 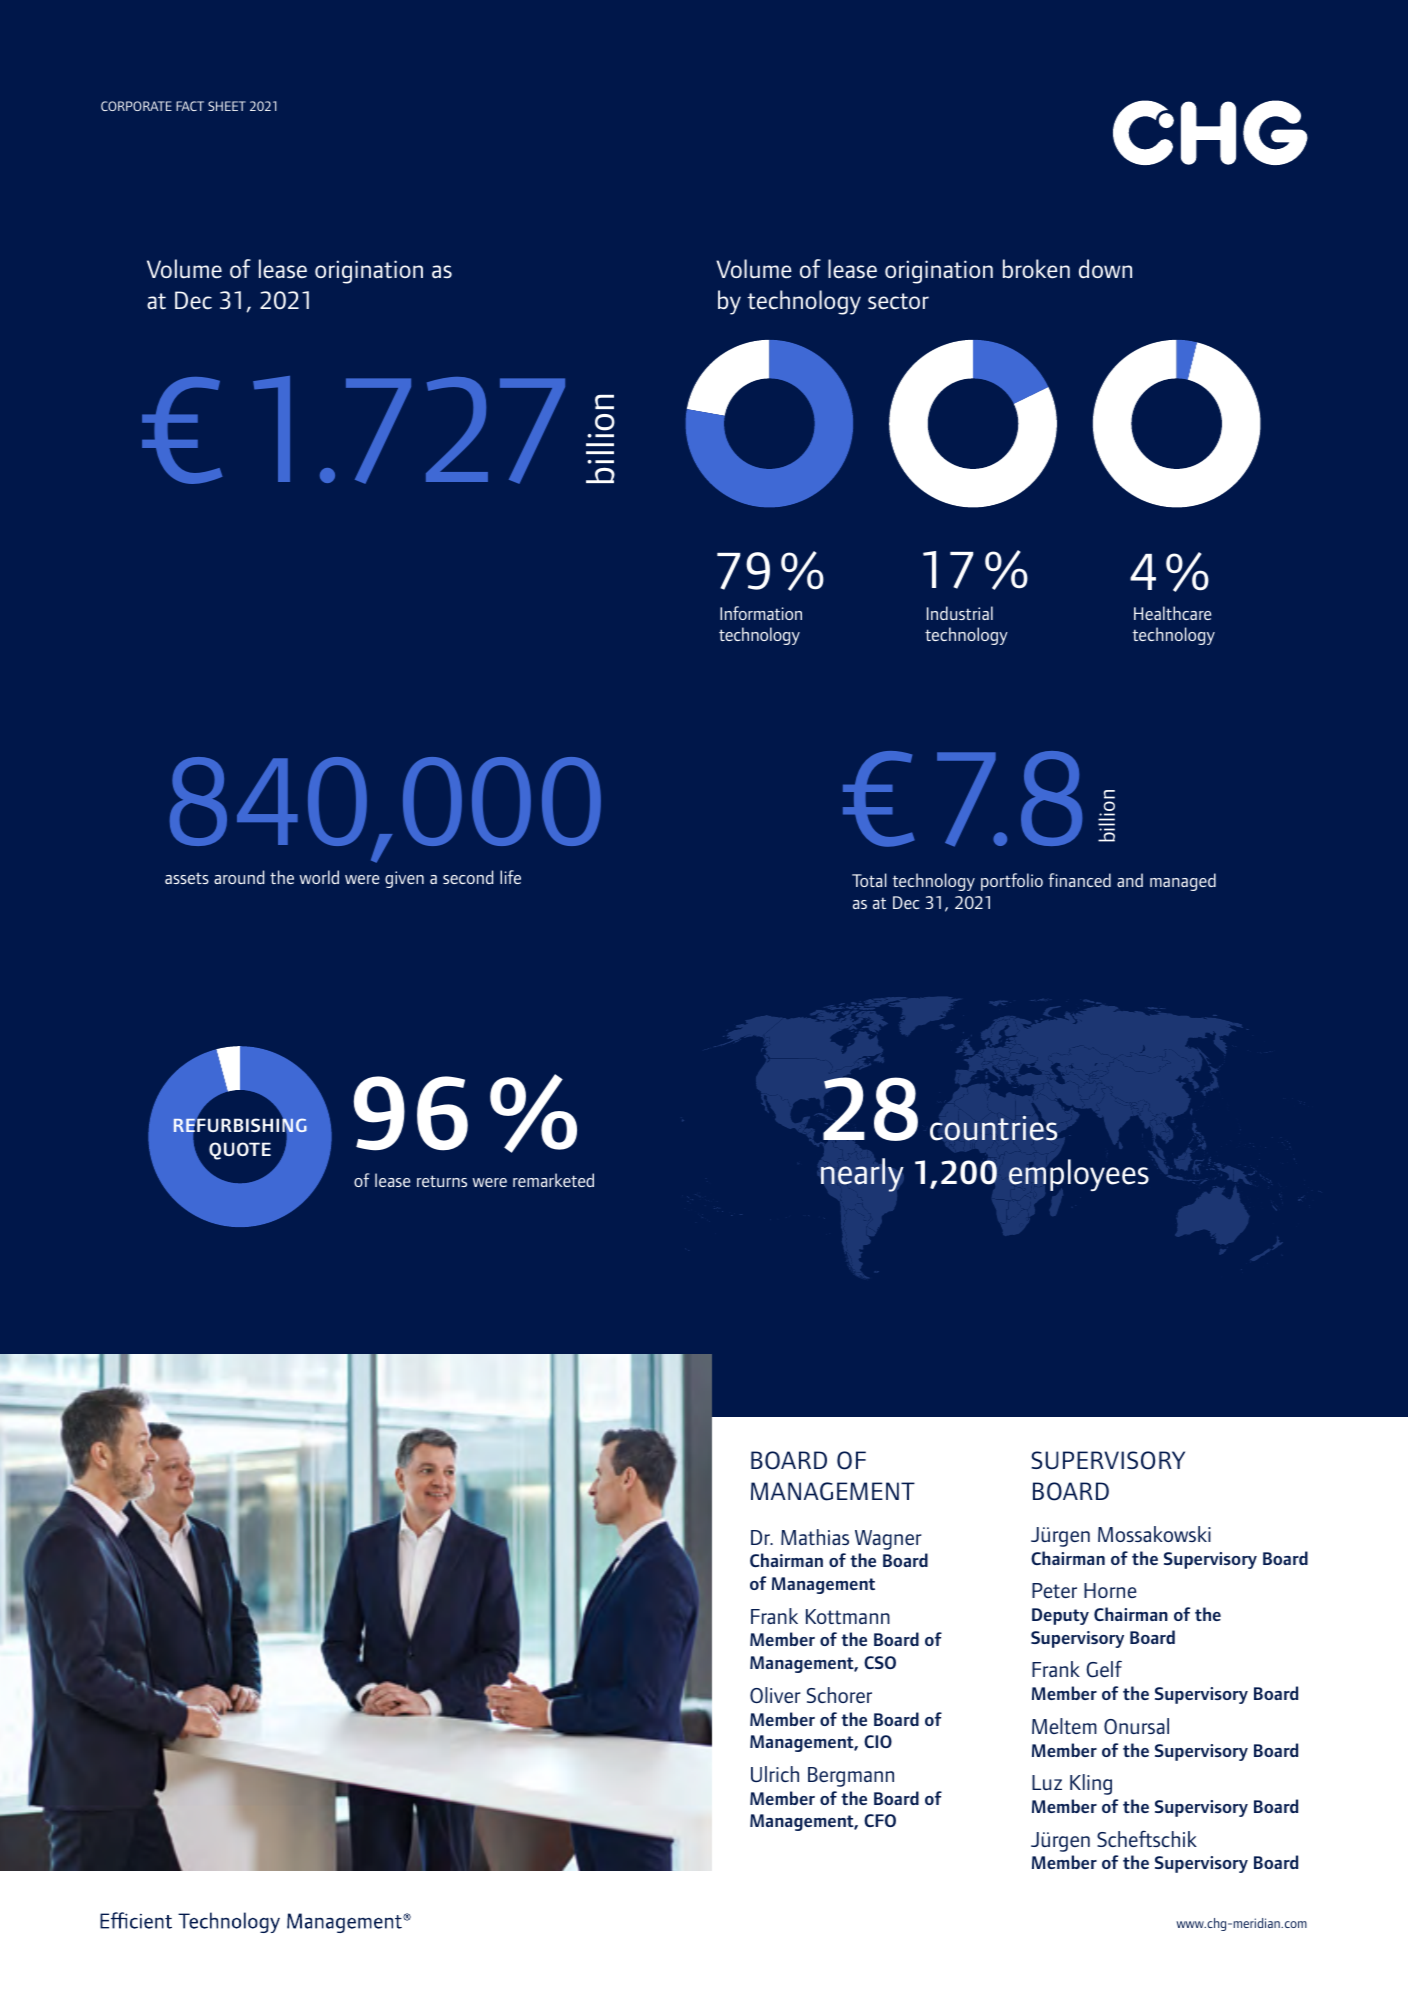 What do you see at coordinates (240, 1151) in the image?
I see `QUOTE` at bounding box center [240, 1151].
